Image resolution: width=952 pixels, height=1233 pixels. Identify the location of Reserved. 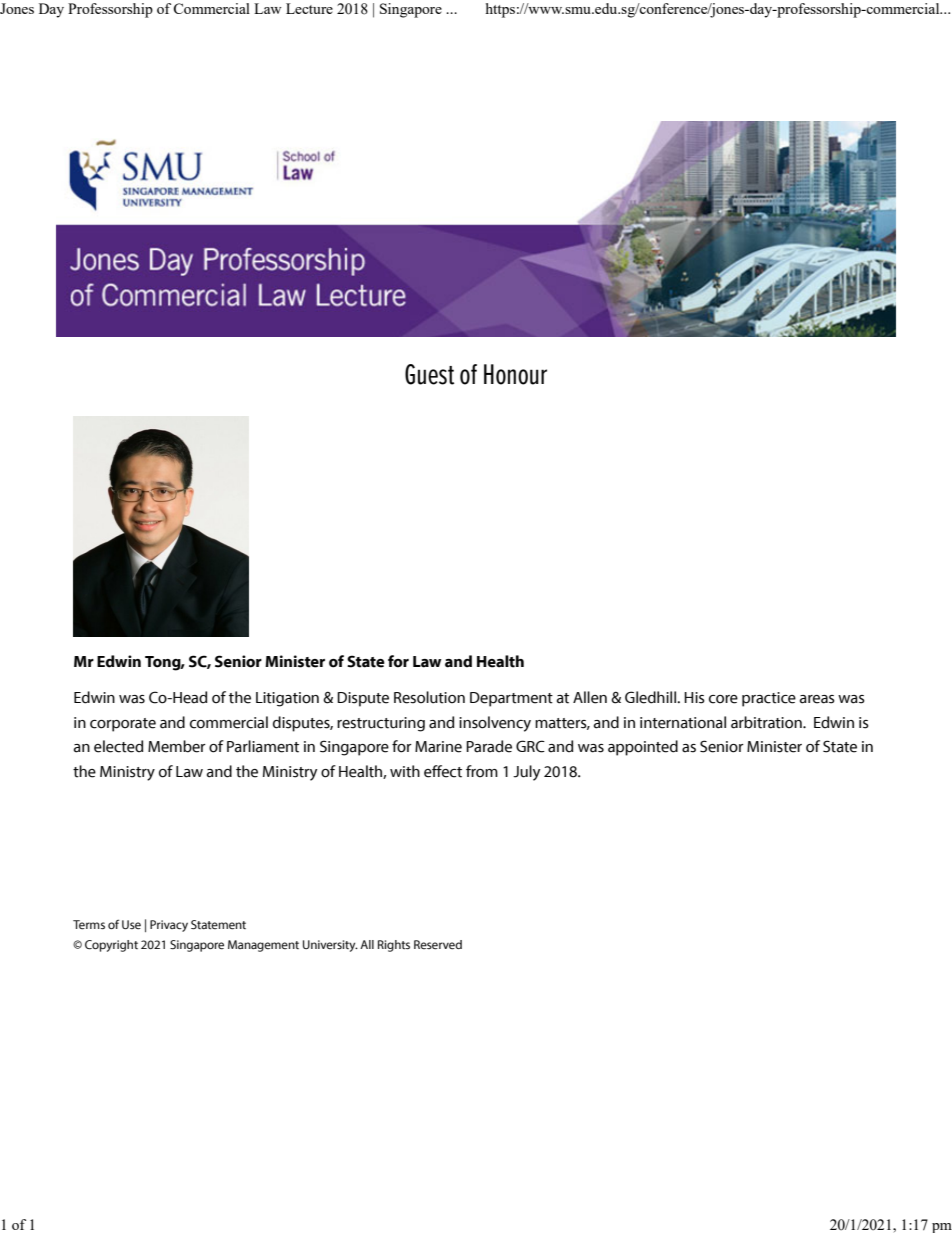
(438, 945).
